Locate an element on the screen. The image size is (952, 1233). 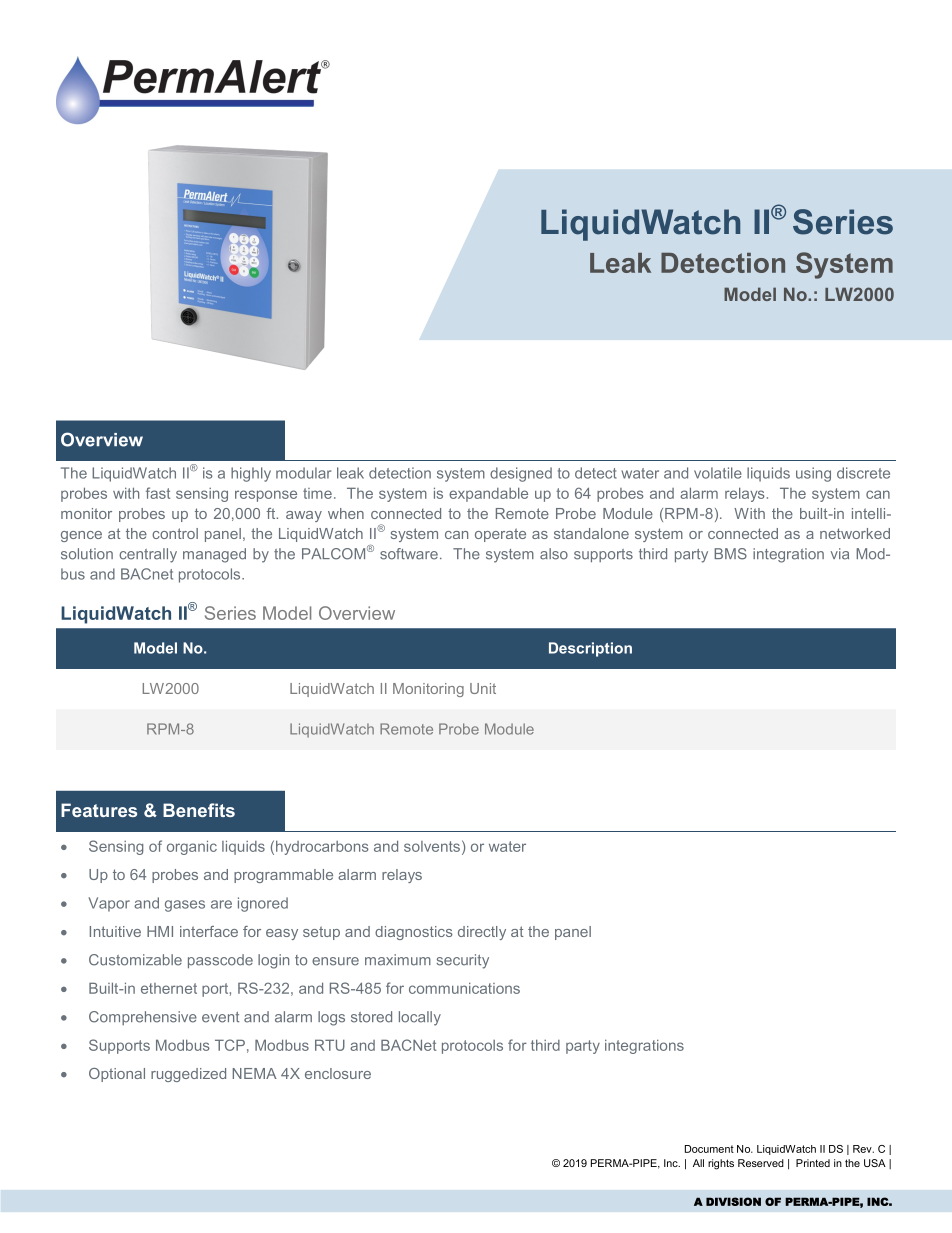
managed is located at coordinates (214, 555).
